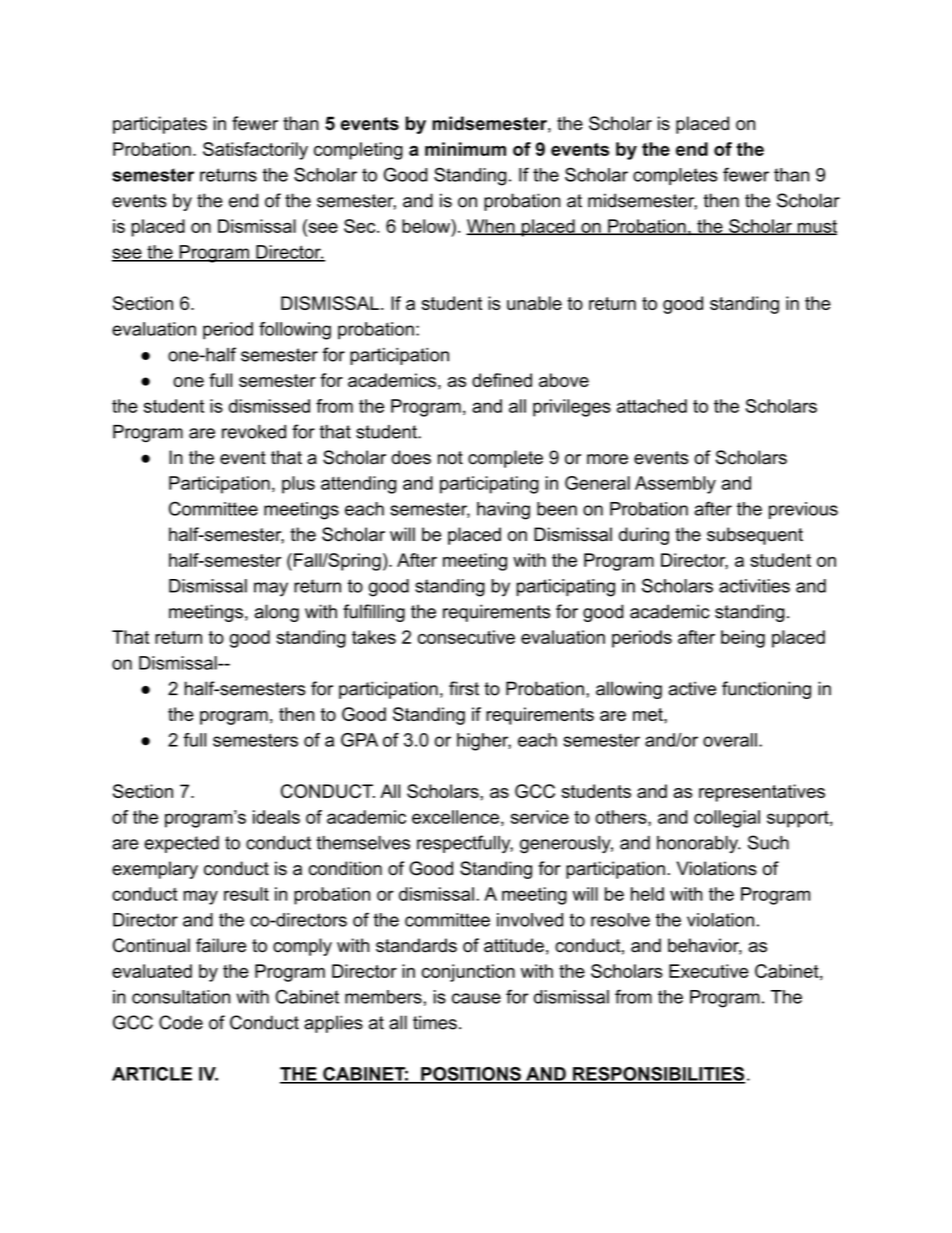 The height and width of the screenshot is (1233, 952). What do you see at coordinates (254, 432) in the screenshot?
I see `revoked` at bounding box center [254, 432].
